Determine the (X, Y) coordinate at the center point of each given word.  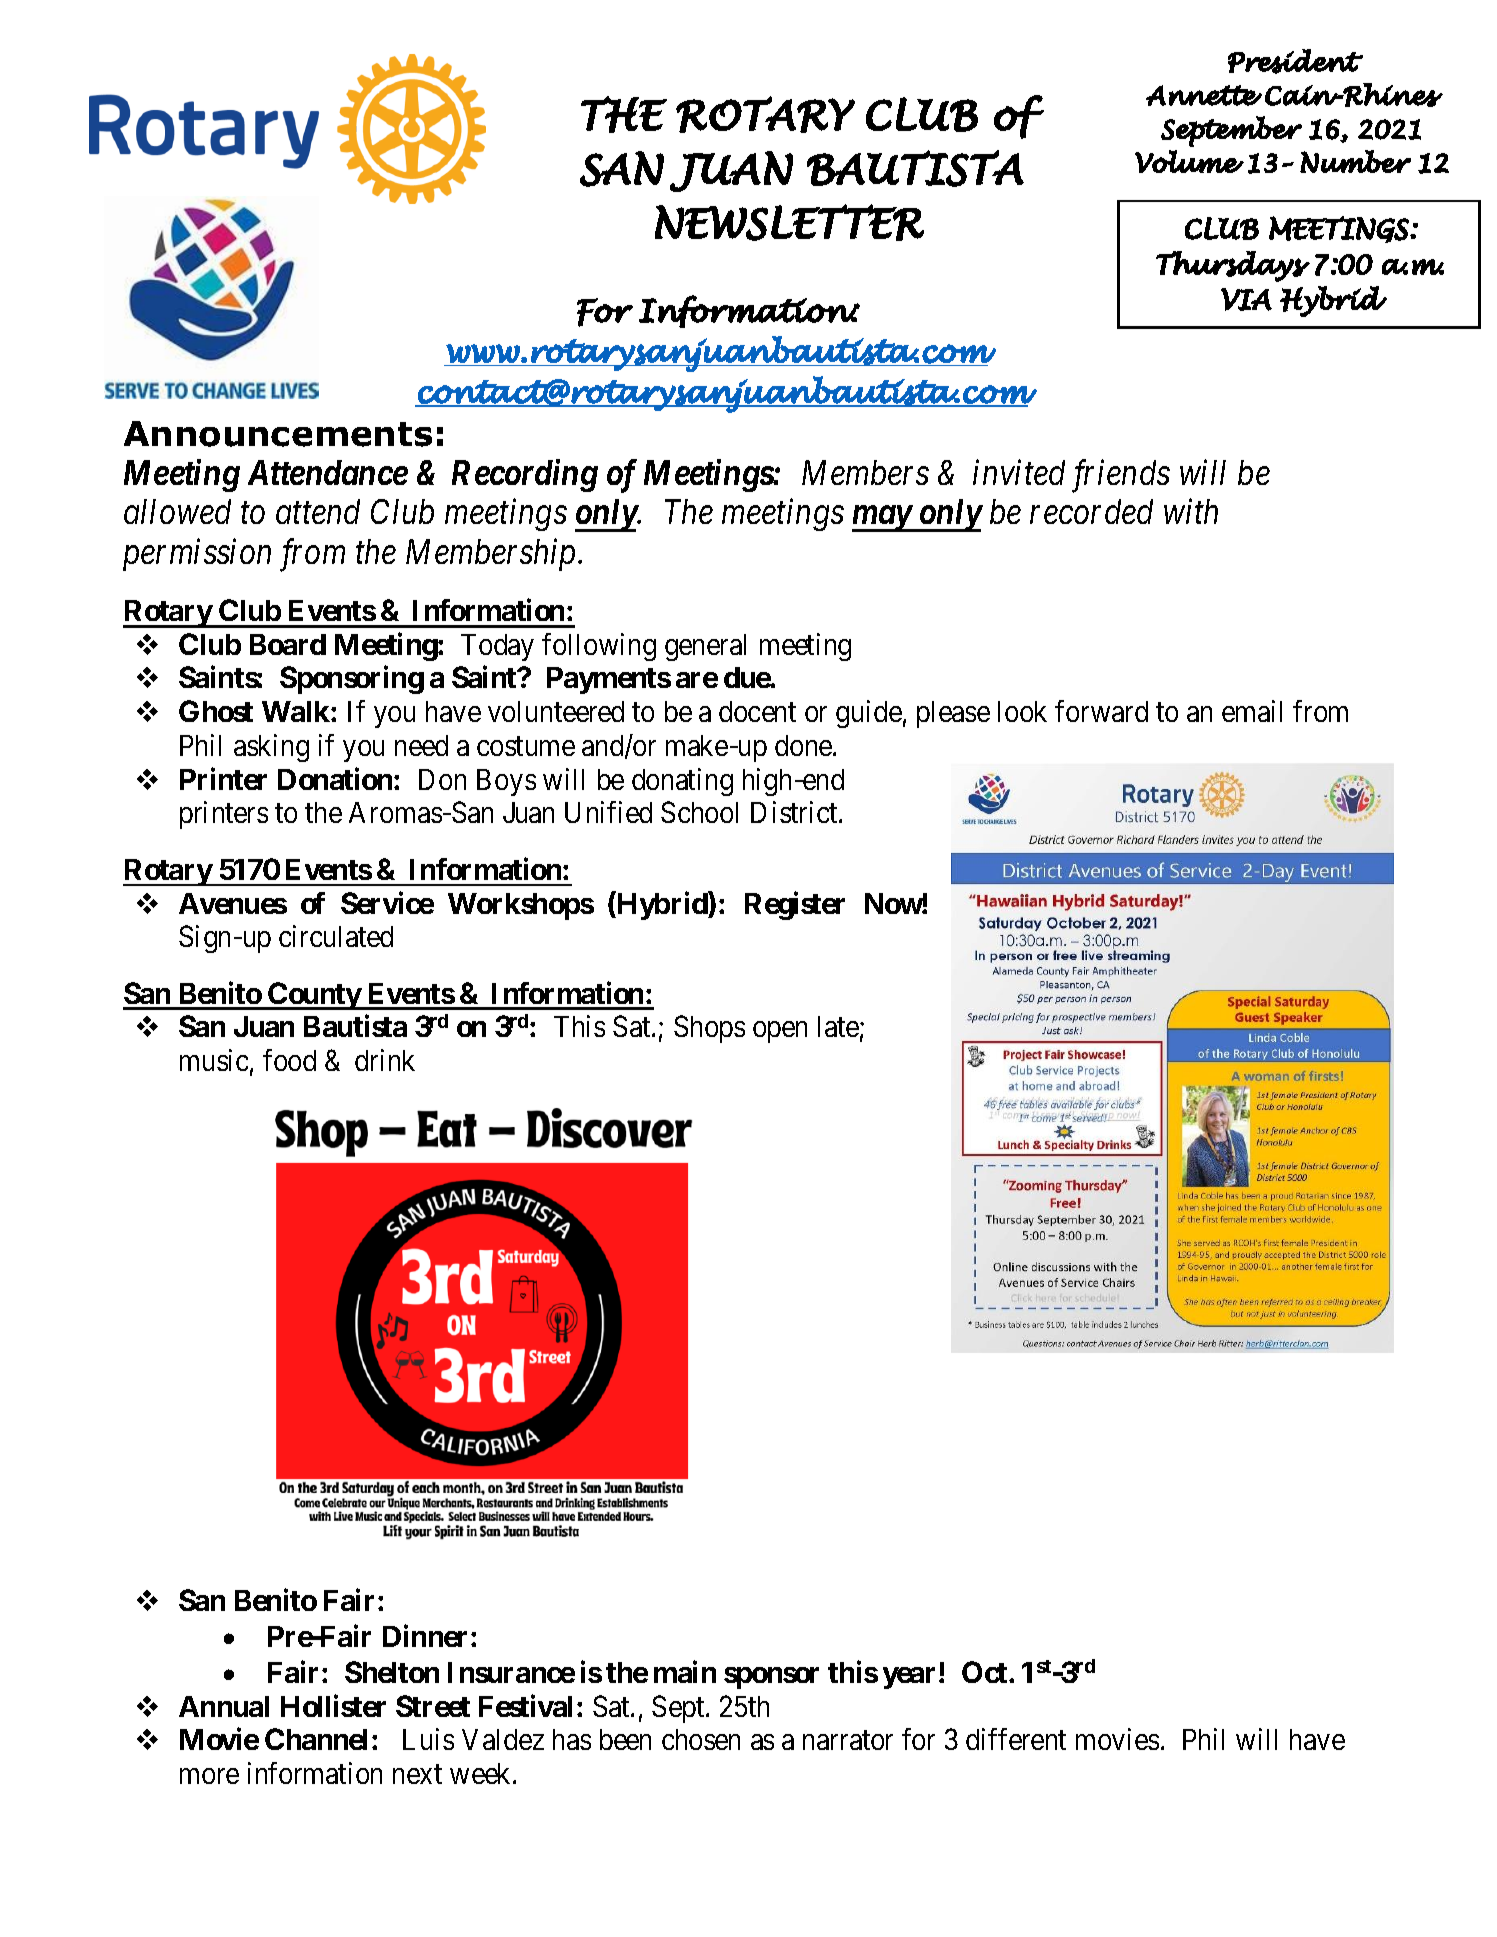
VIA (1246, 299)
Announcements (278, 434)
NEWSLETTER (789, 222)
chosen (701, 1739)
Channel (316, 1739)
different (1016, 1739)
